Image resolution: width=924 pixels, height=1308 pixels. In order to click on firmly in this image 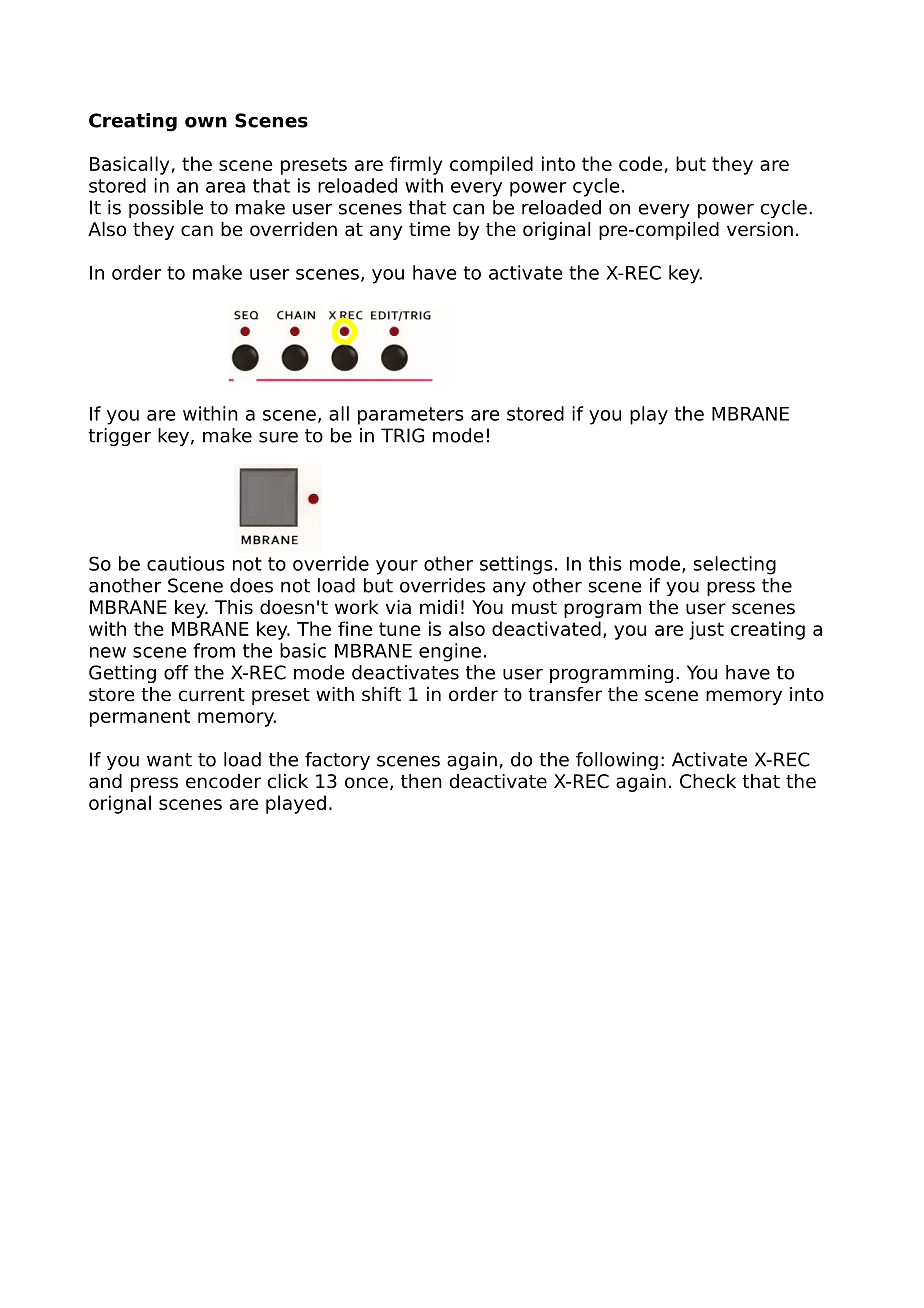, I will do `click(416, 165)`.
